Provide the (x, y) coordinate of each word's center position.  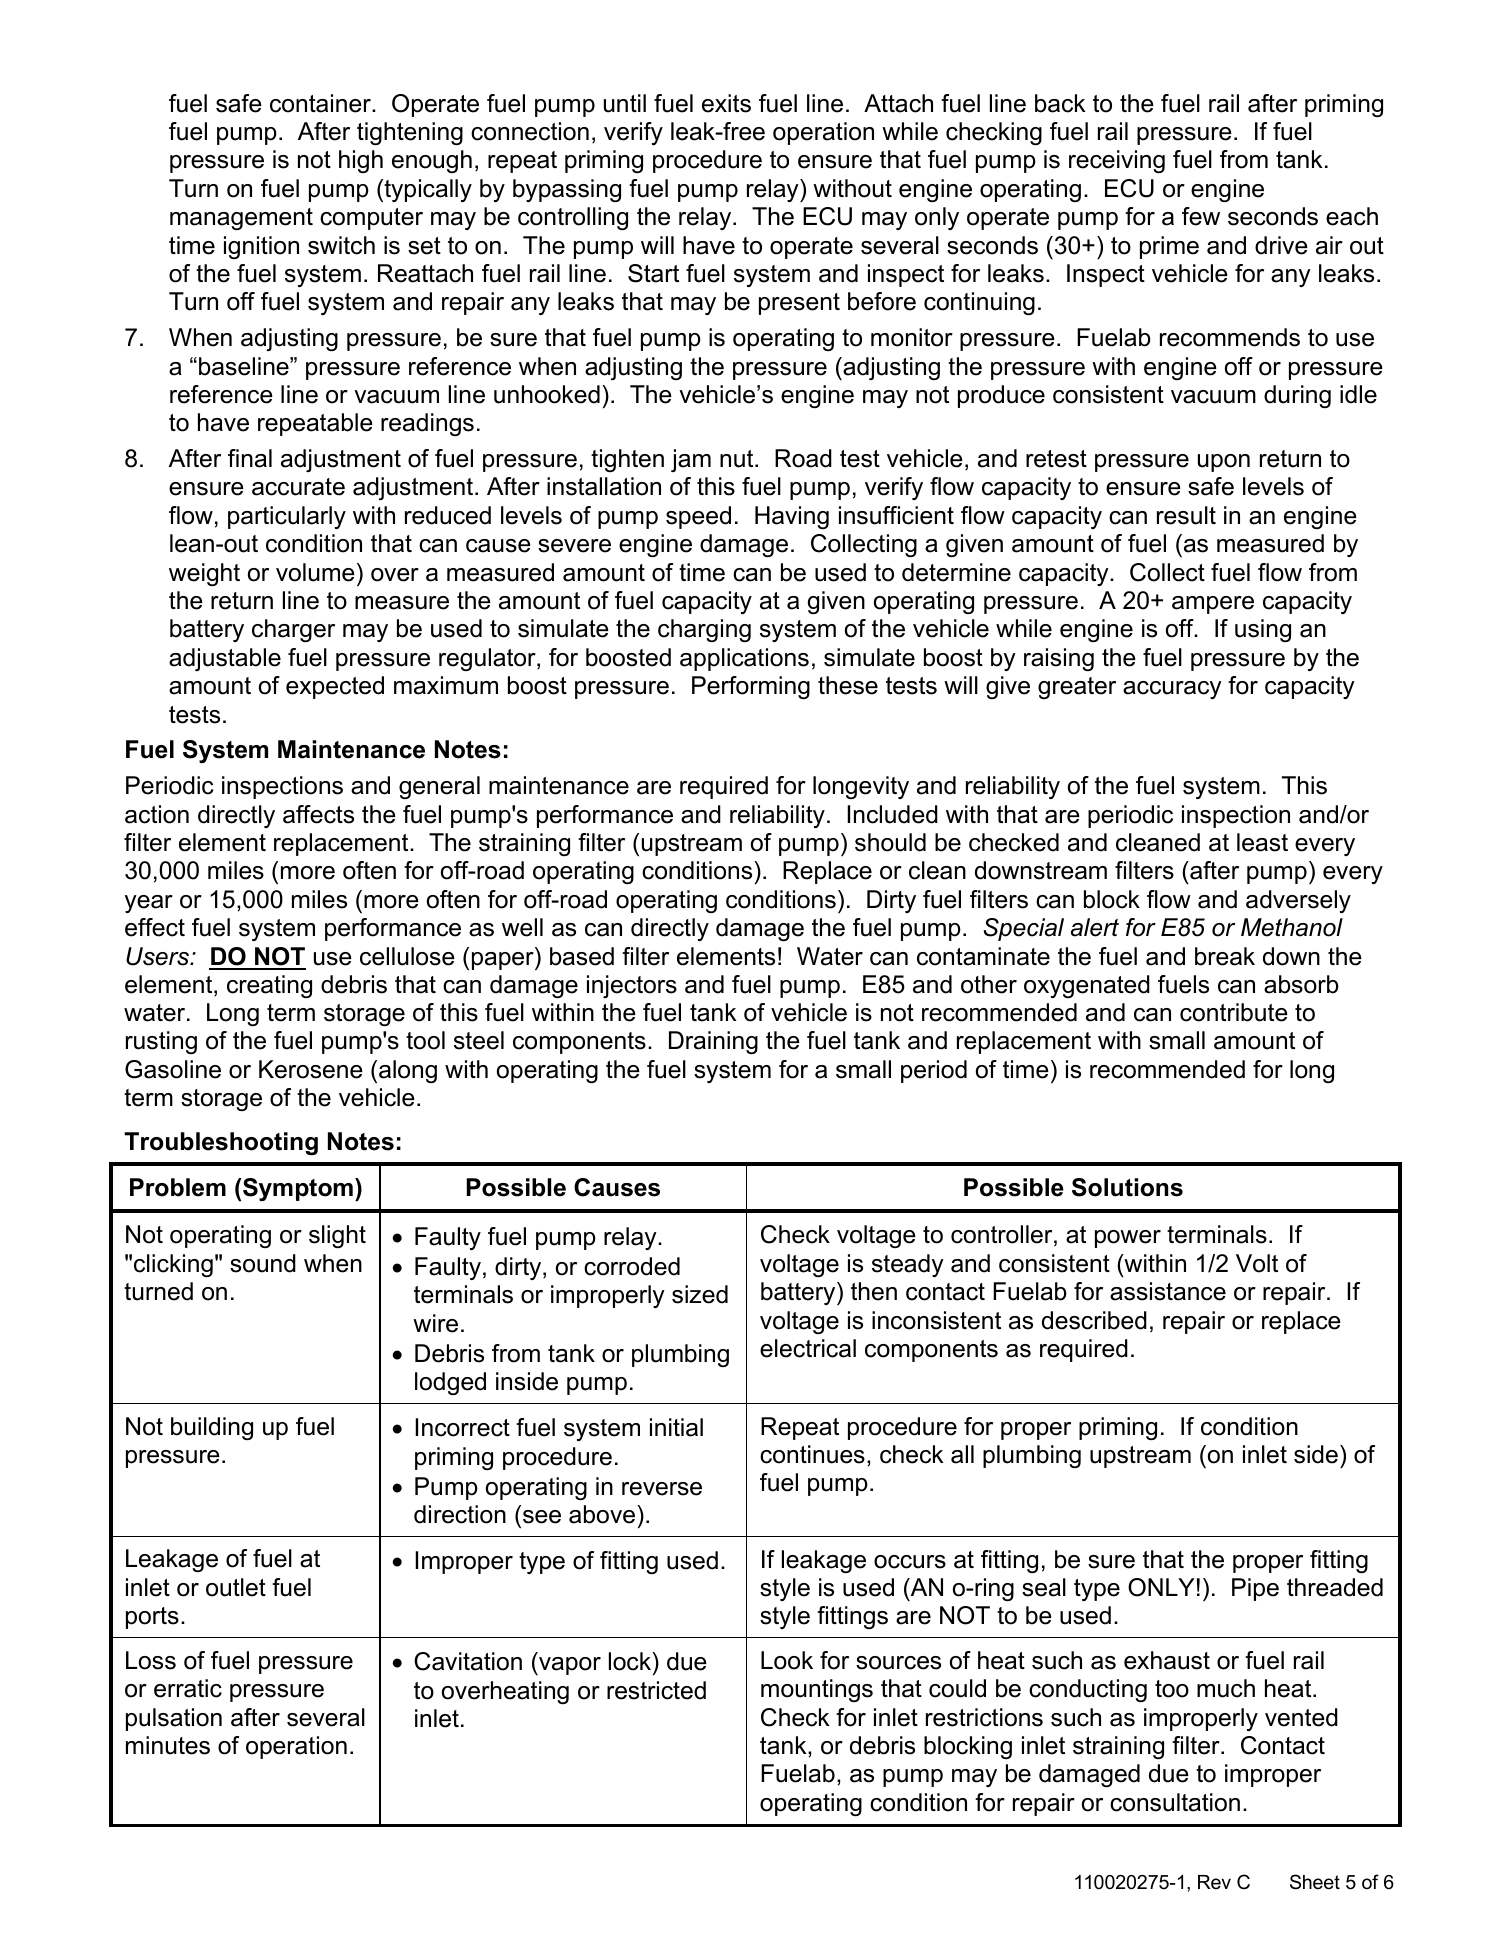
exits (726, 103)
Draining (713, 1042)
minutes (168, 1745)
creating (269, 986)
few (1201, 216)
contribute (1234, 1012)
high (361, 161)
